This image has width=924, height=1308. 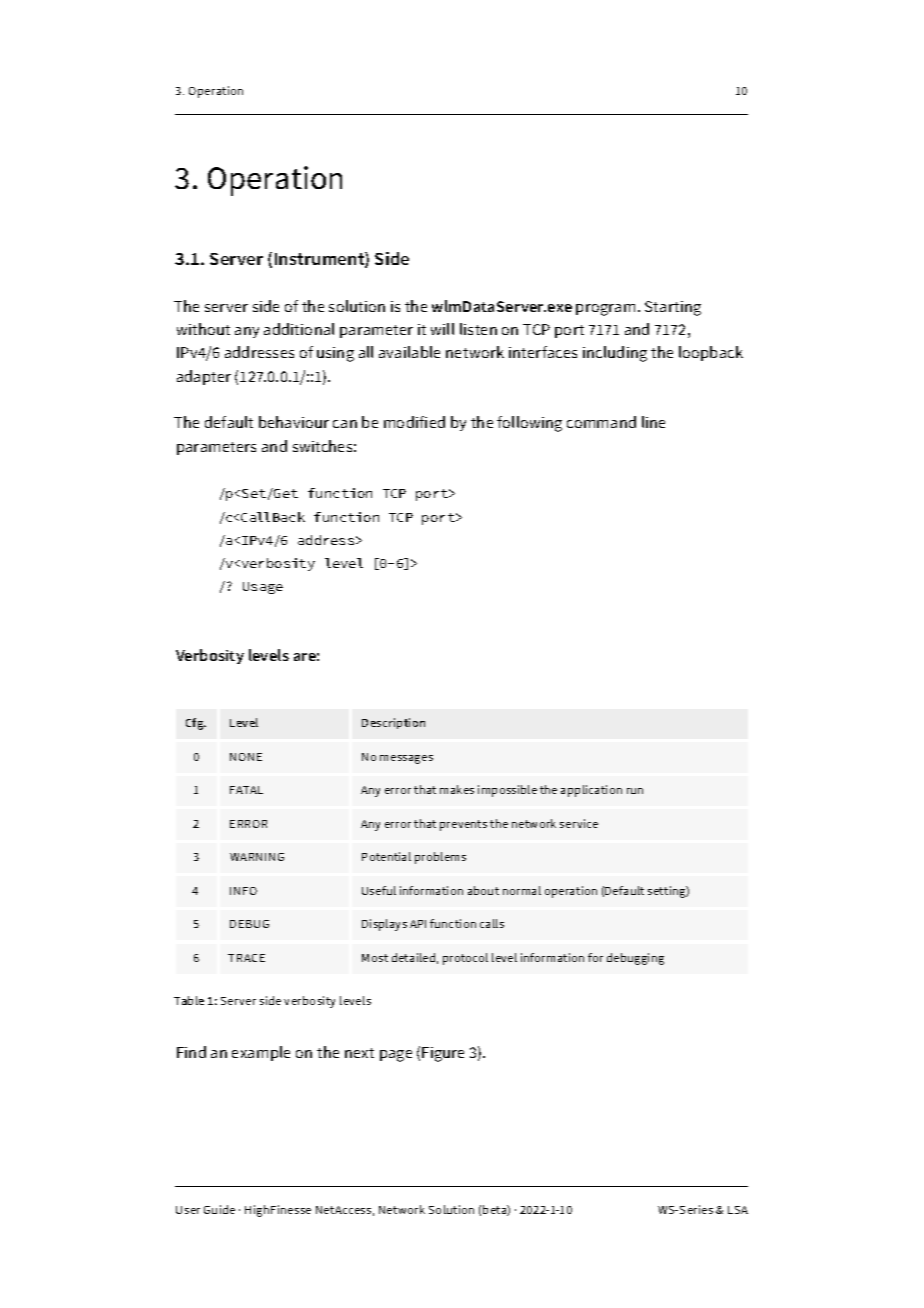 I want to click on listen, so click(x=478, y=329).
